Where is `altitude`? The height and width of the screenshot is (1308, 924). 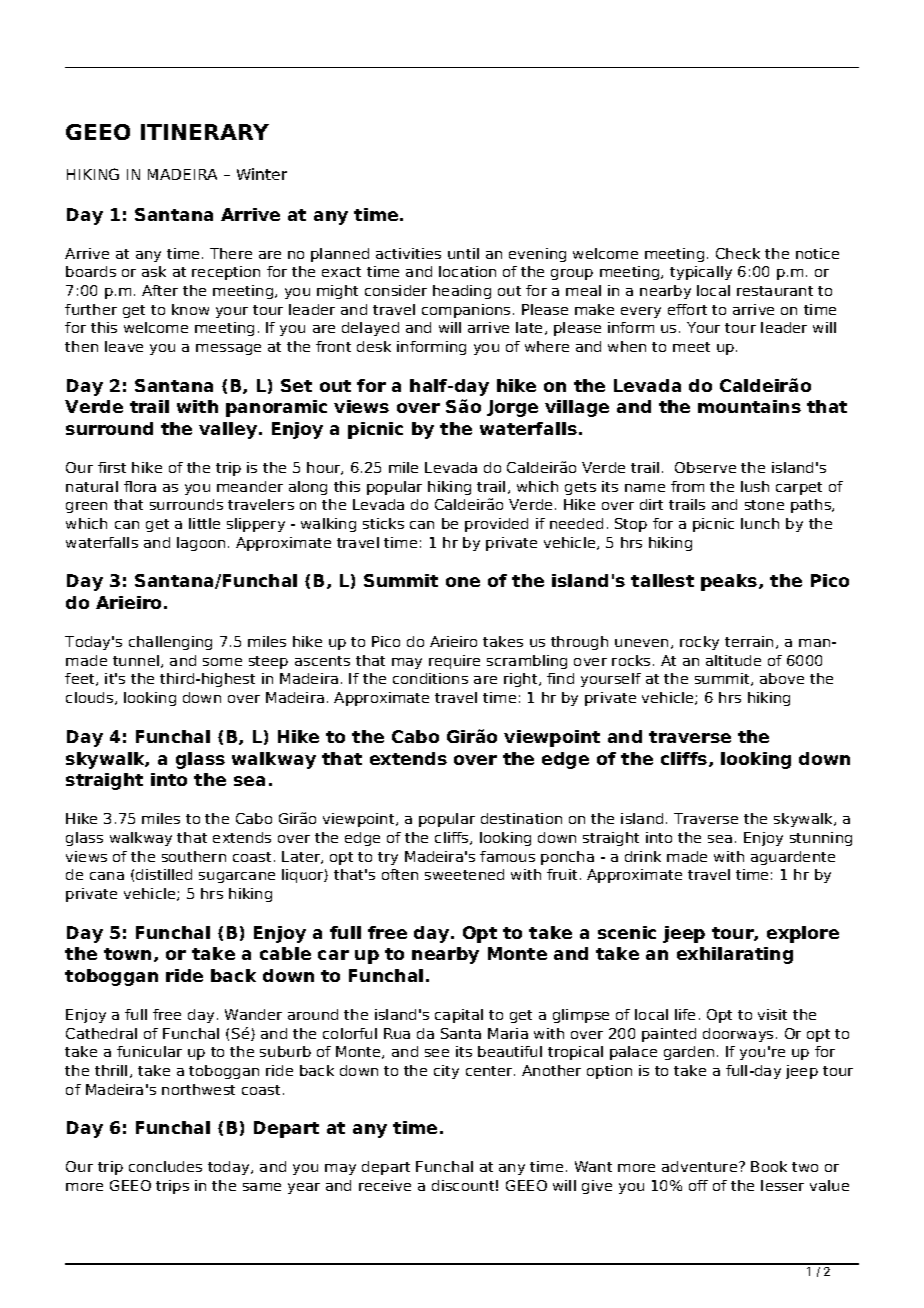 altitude is located at coordinates (733, 660).
